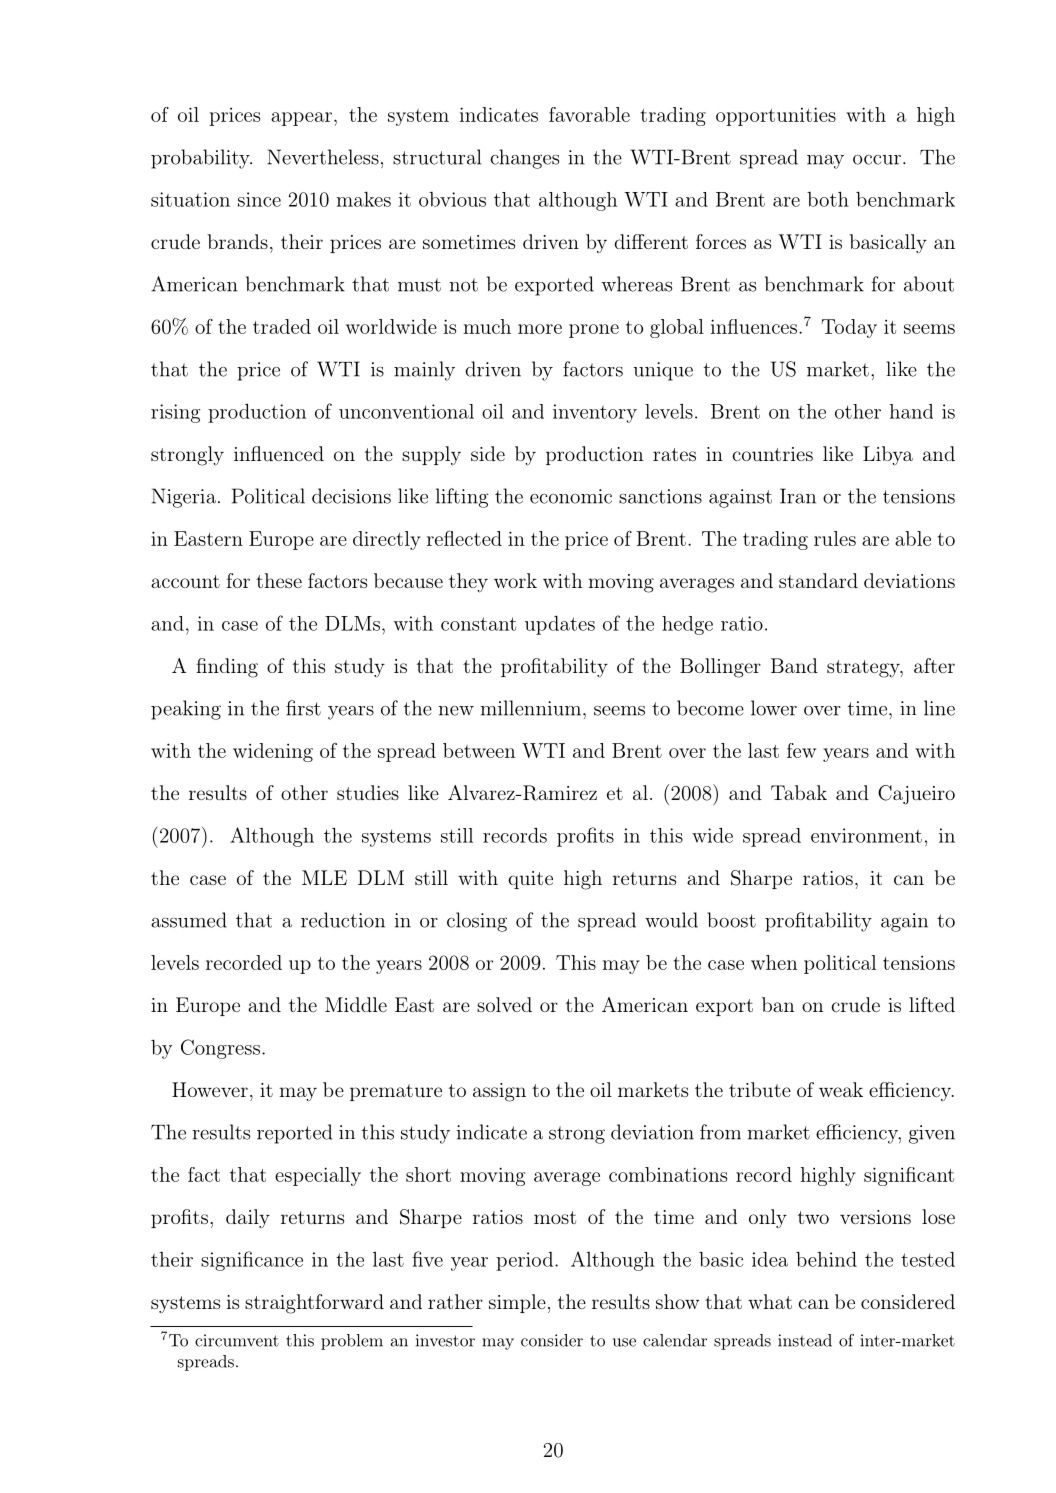  Describe the element at coordinates (571, 496) in the screenshot. I see `economic` at that location.
